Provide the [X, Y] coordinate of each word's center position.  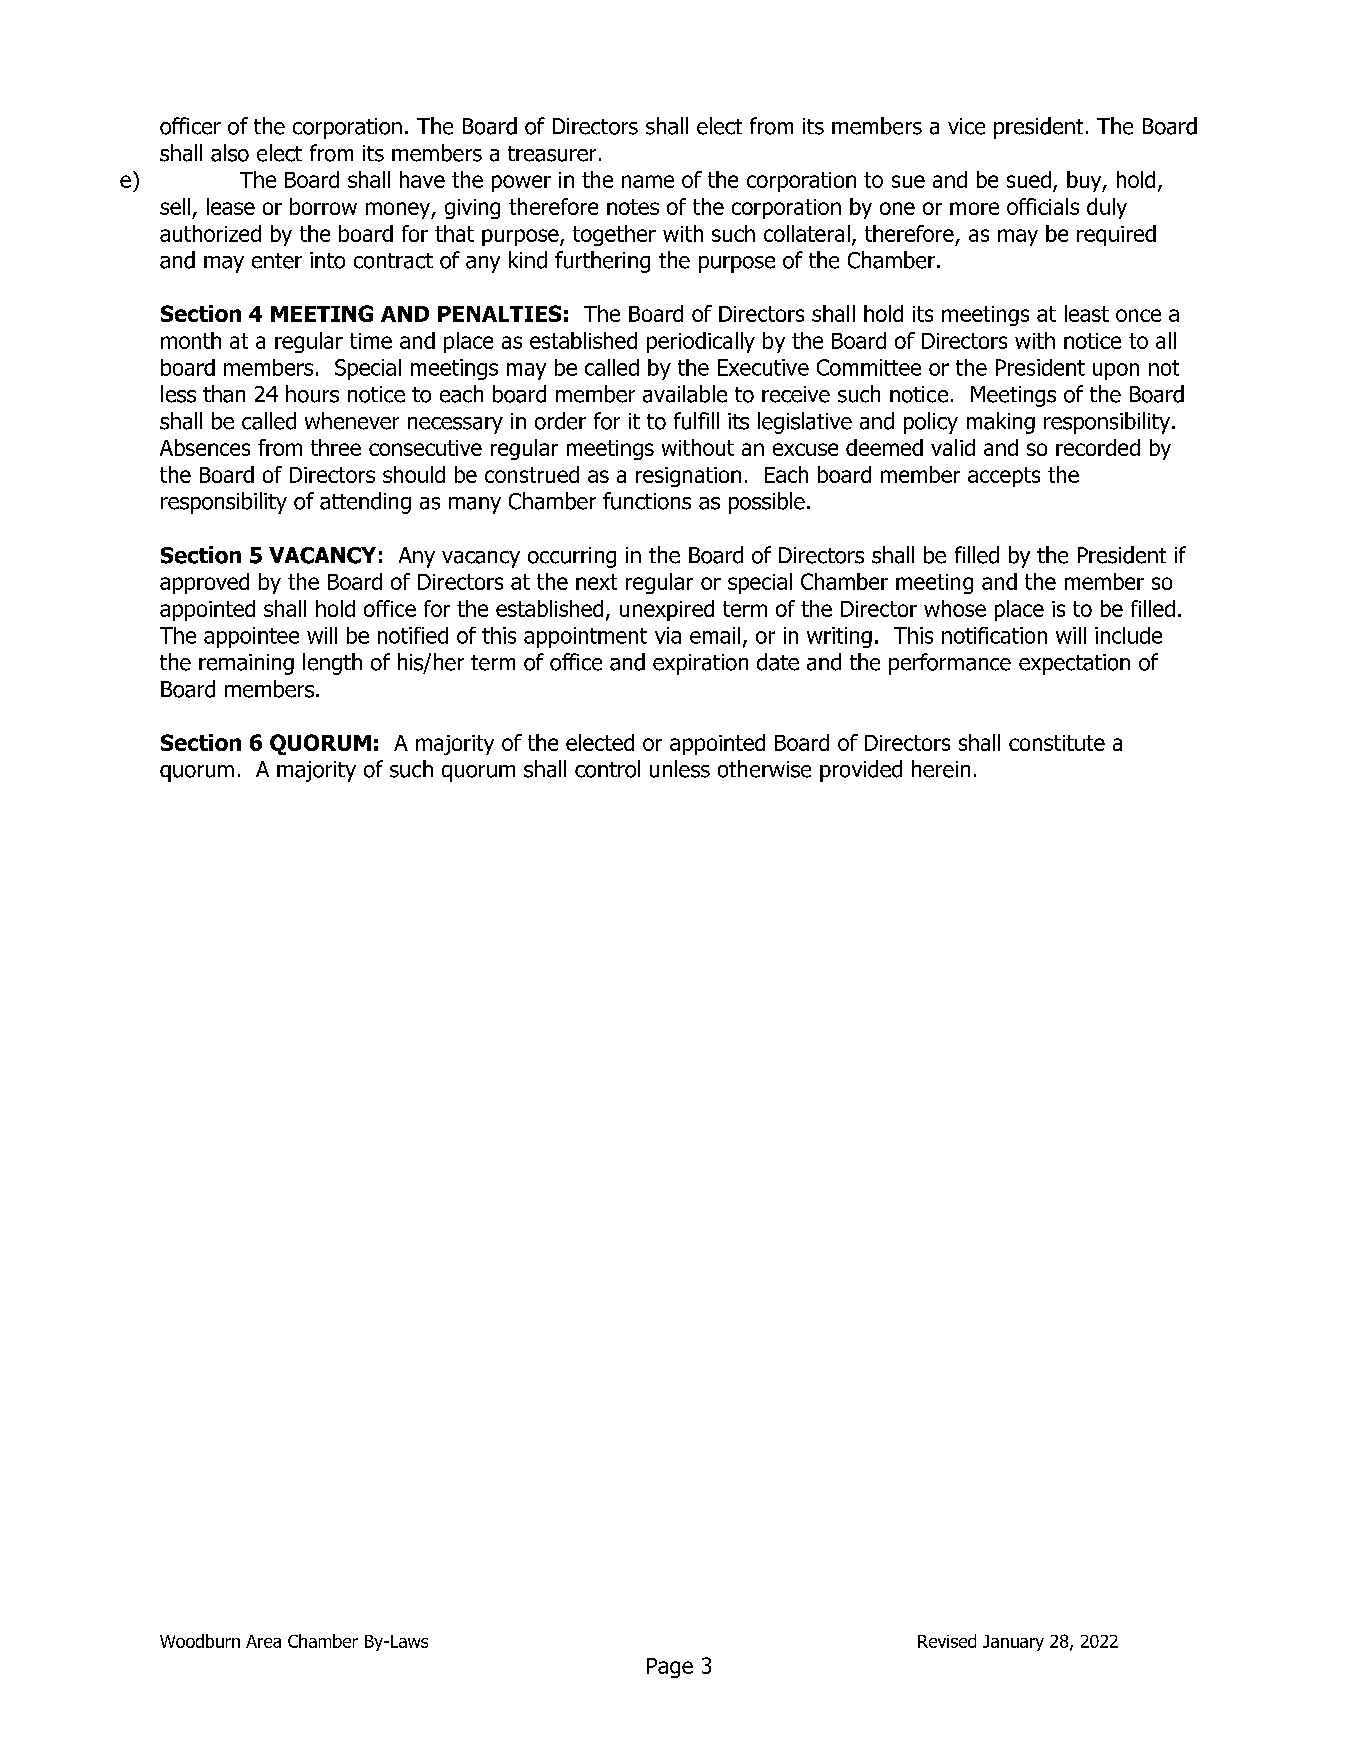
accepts [1004, 477]
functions [647, 501]
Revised [947, 1641]
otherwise [764, 769]
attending [365, 503]
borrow [323, 206]
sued [1029, 179]
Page [670, 1668]
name [648, 181]
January [1013, 1643]
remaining [246, 664]
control [607, 769]
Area [263, 1641]
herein [941, 769]
